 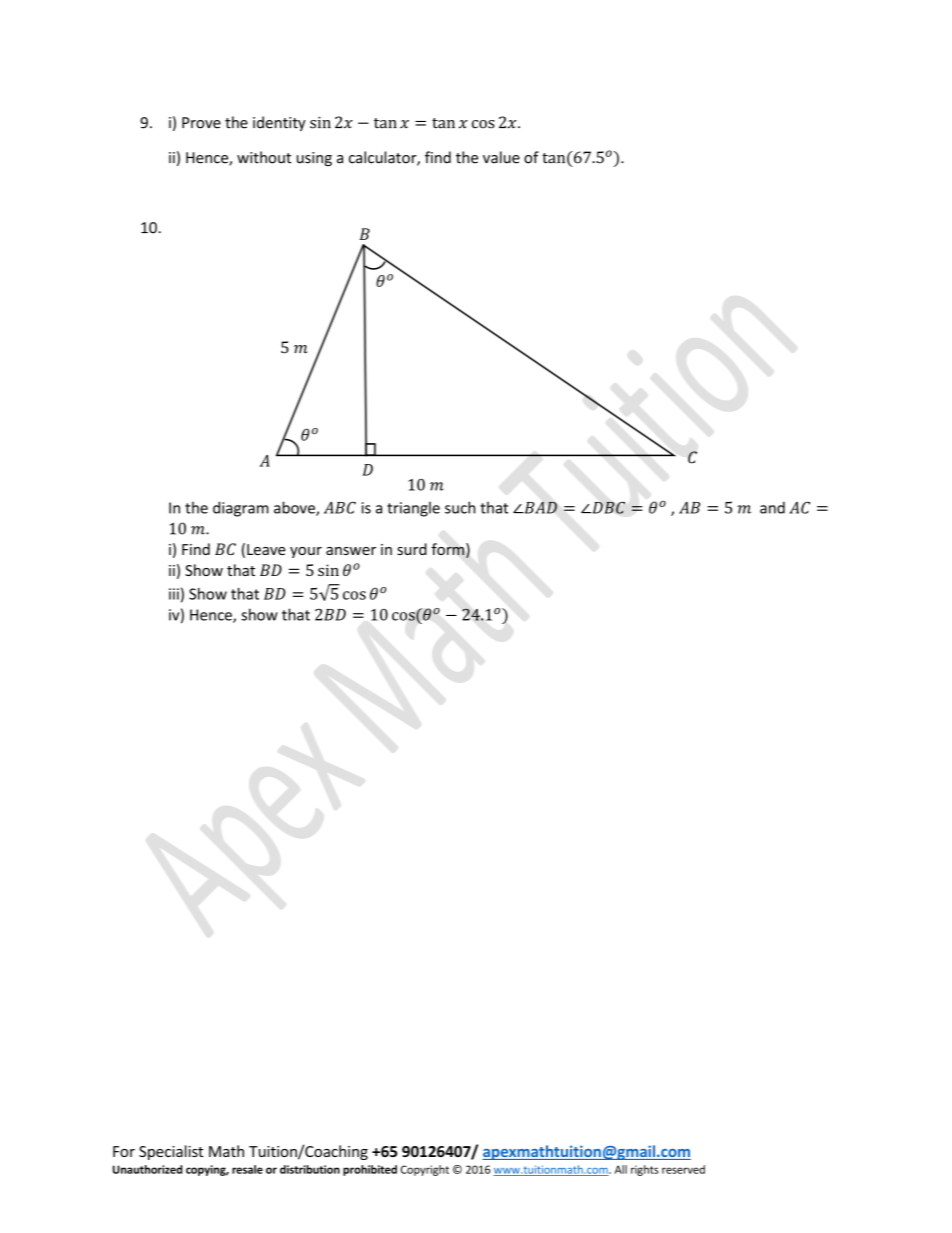 What do you see at coordinates (501, 157) in the screenshot?
I see `value` at bounding box center [501, 157].
